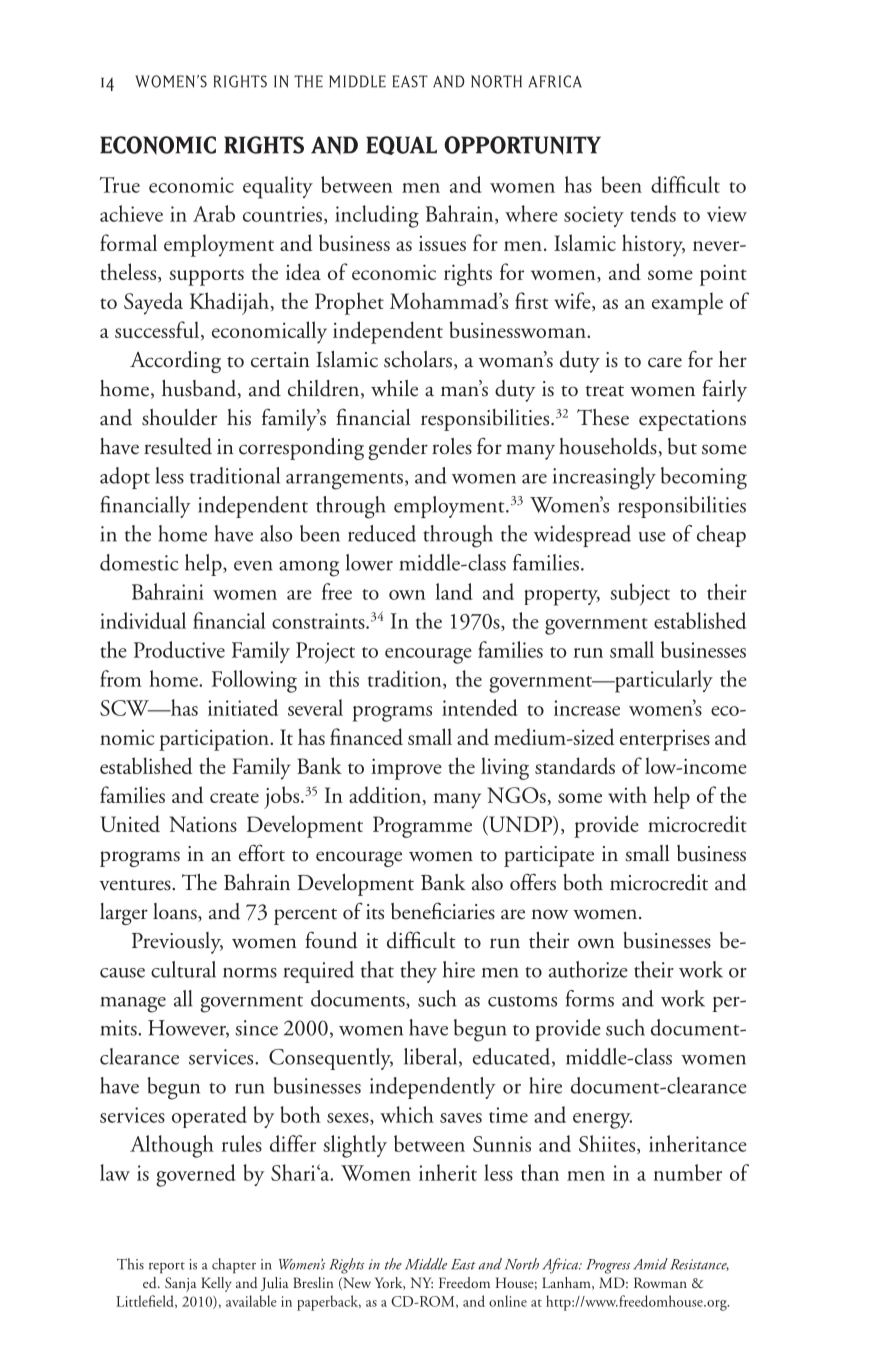 The height and width of the screenshot is (1345, 896). I want to click on report, so click(167, 1268).
